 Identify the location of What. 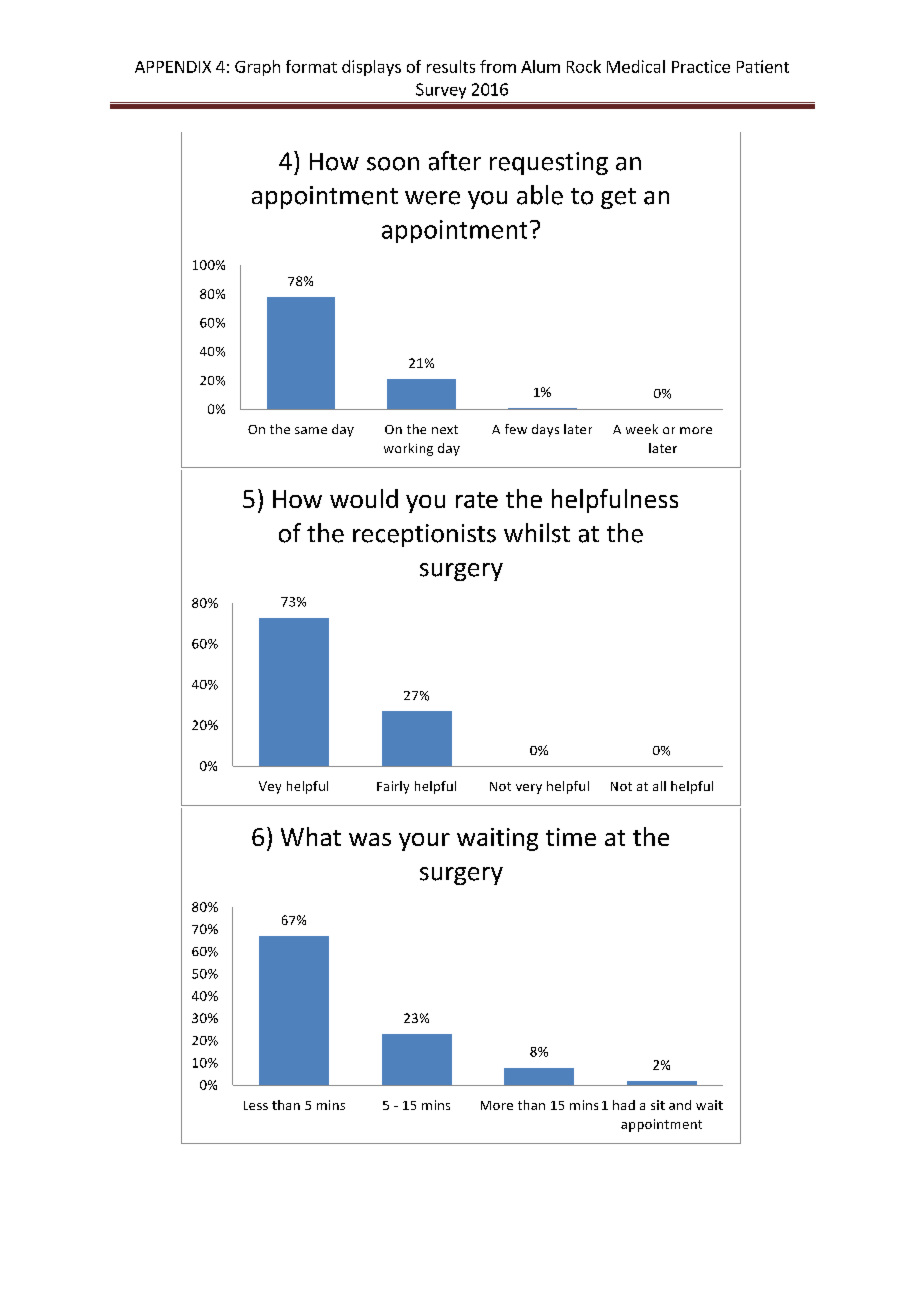
(311, 836).
